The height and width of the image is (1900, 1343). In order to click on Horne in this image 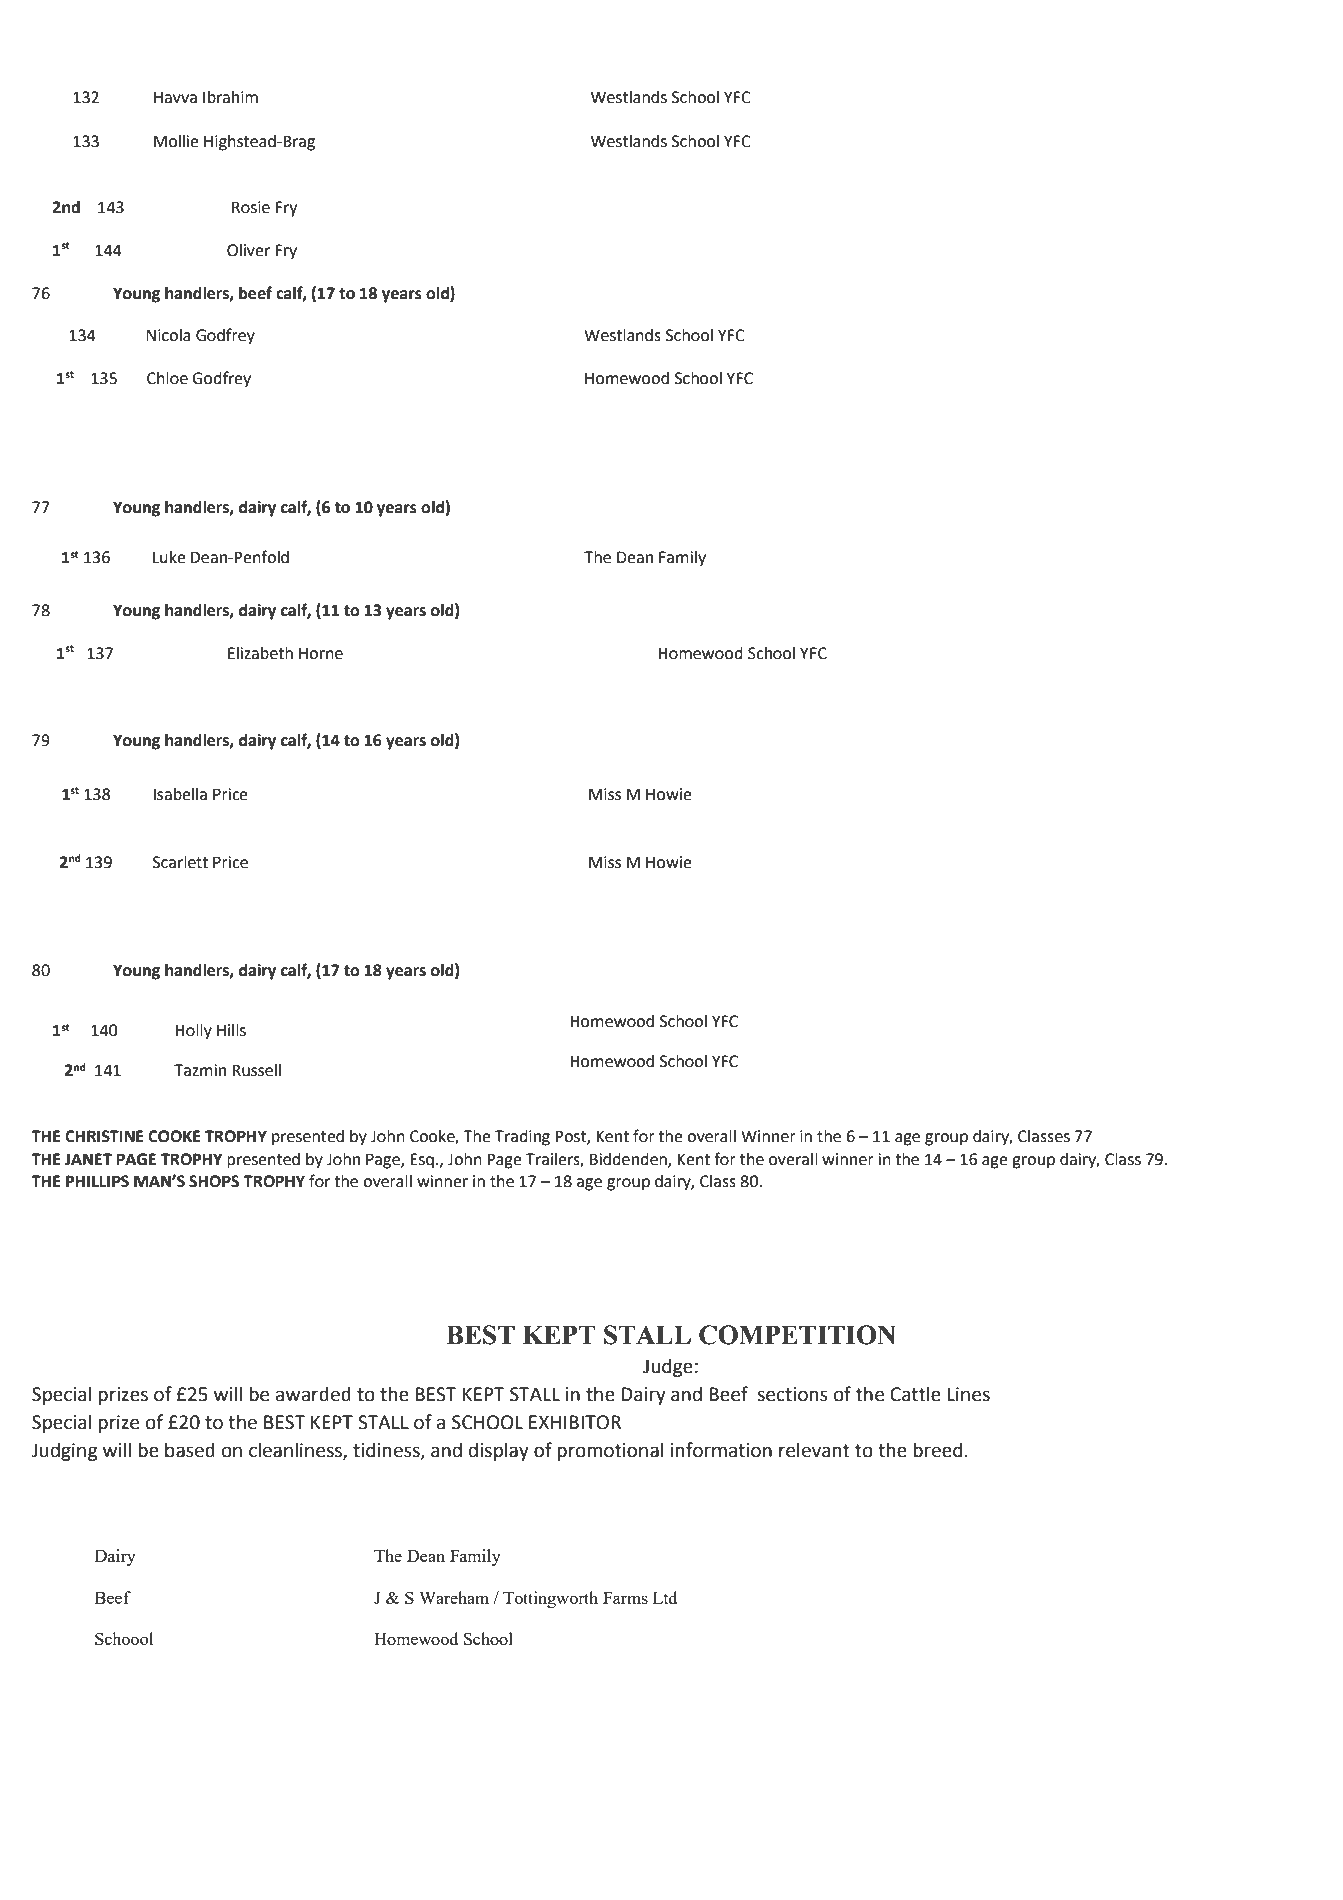, I will do `click(321, 653)`.
